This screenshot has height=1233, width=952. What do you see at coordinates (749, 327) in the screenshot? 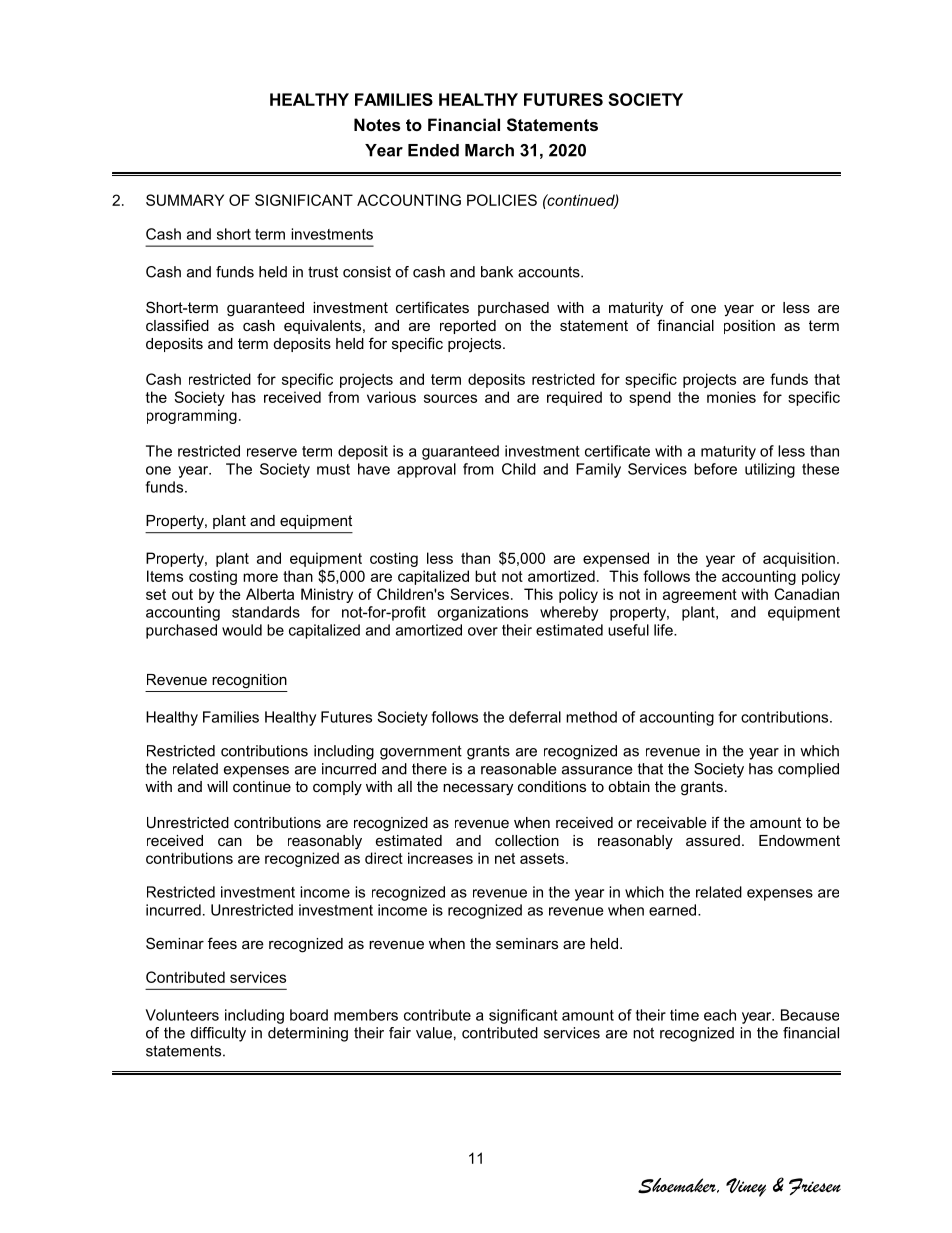
I see `position` at bounding box center [749, 327].
